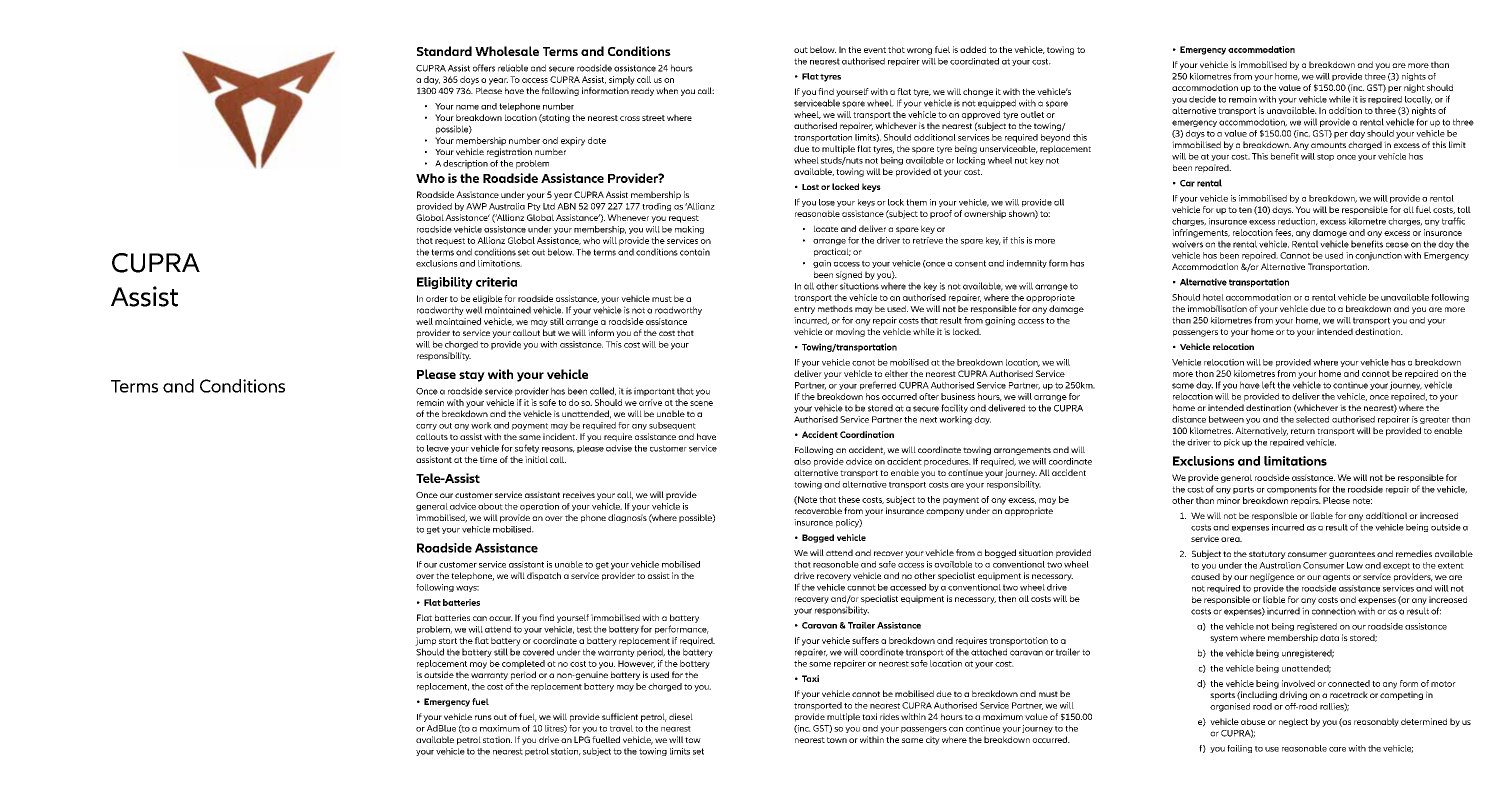  I want to click on components, so click(1292, 490).
